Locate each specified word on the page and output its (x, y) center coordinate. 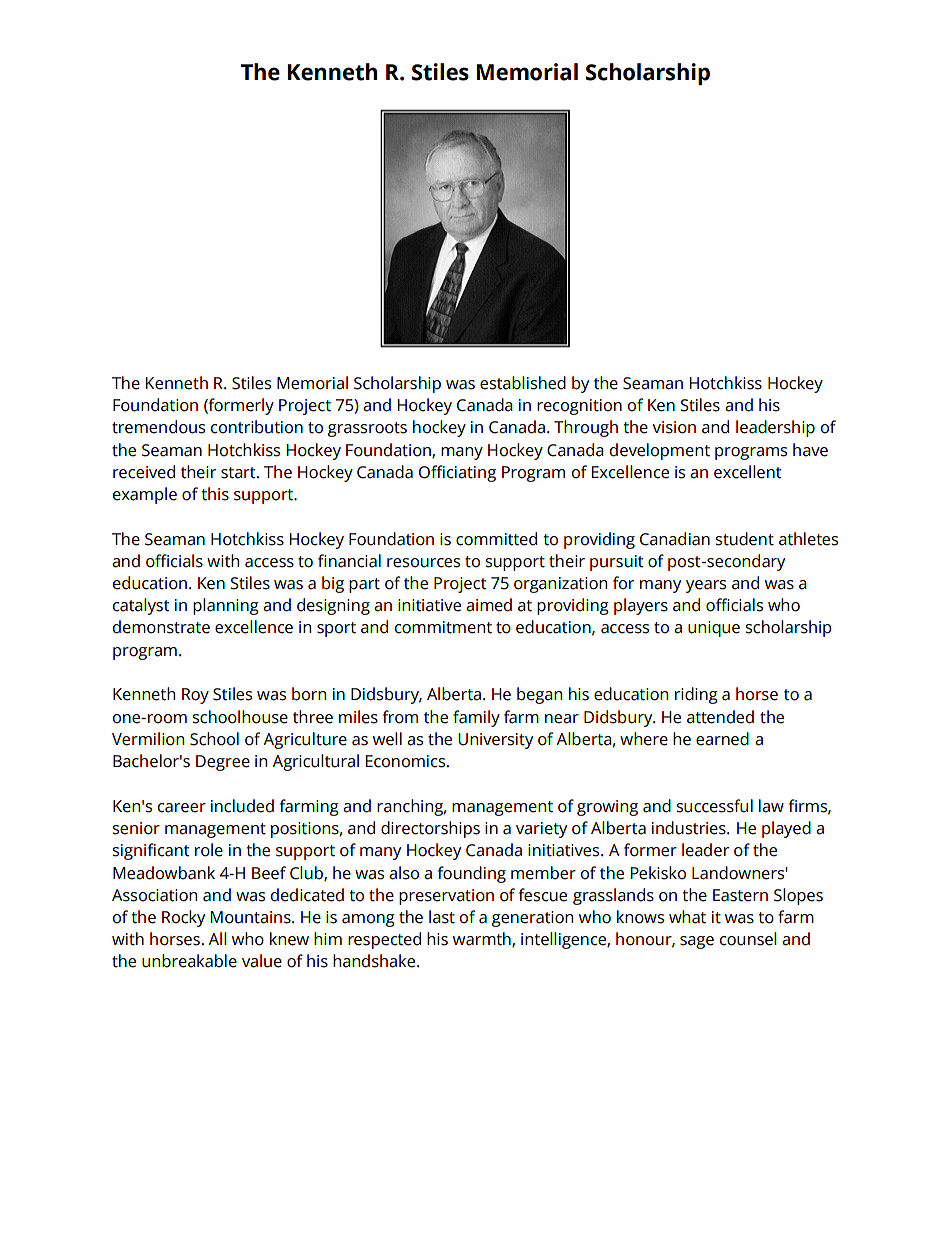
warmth (483, 939)
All (217, 938)
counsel (748, 939)
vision (674, 427)
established (523, 383)
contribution (257, 427)
